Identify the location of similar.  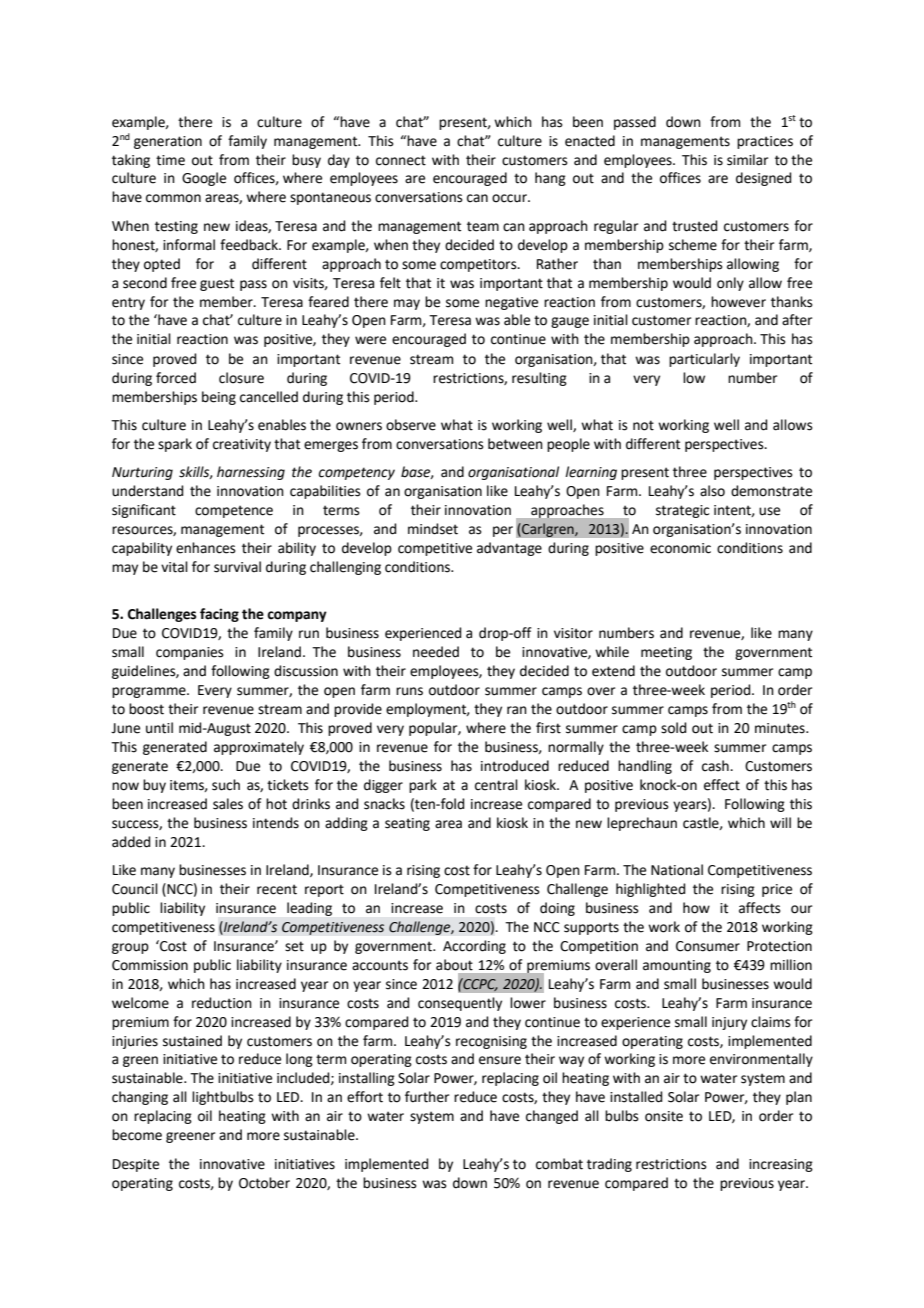
(747, 160).
